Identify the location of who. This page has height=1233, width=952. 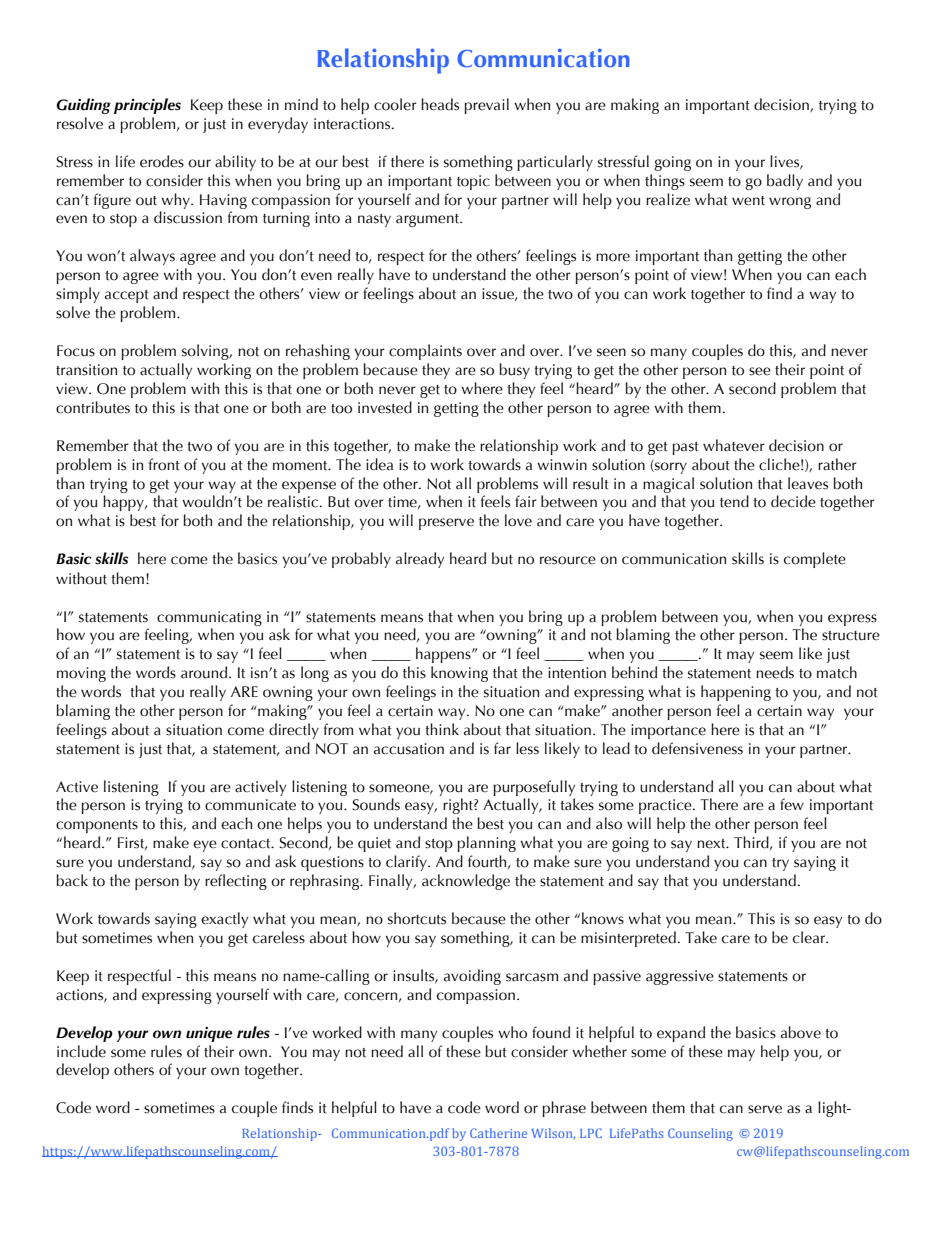
(512, 1032).
